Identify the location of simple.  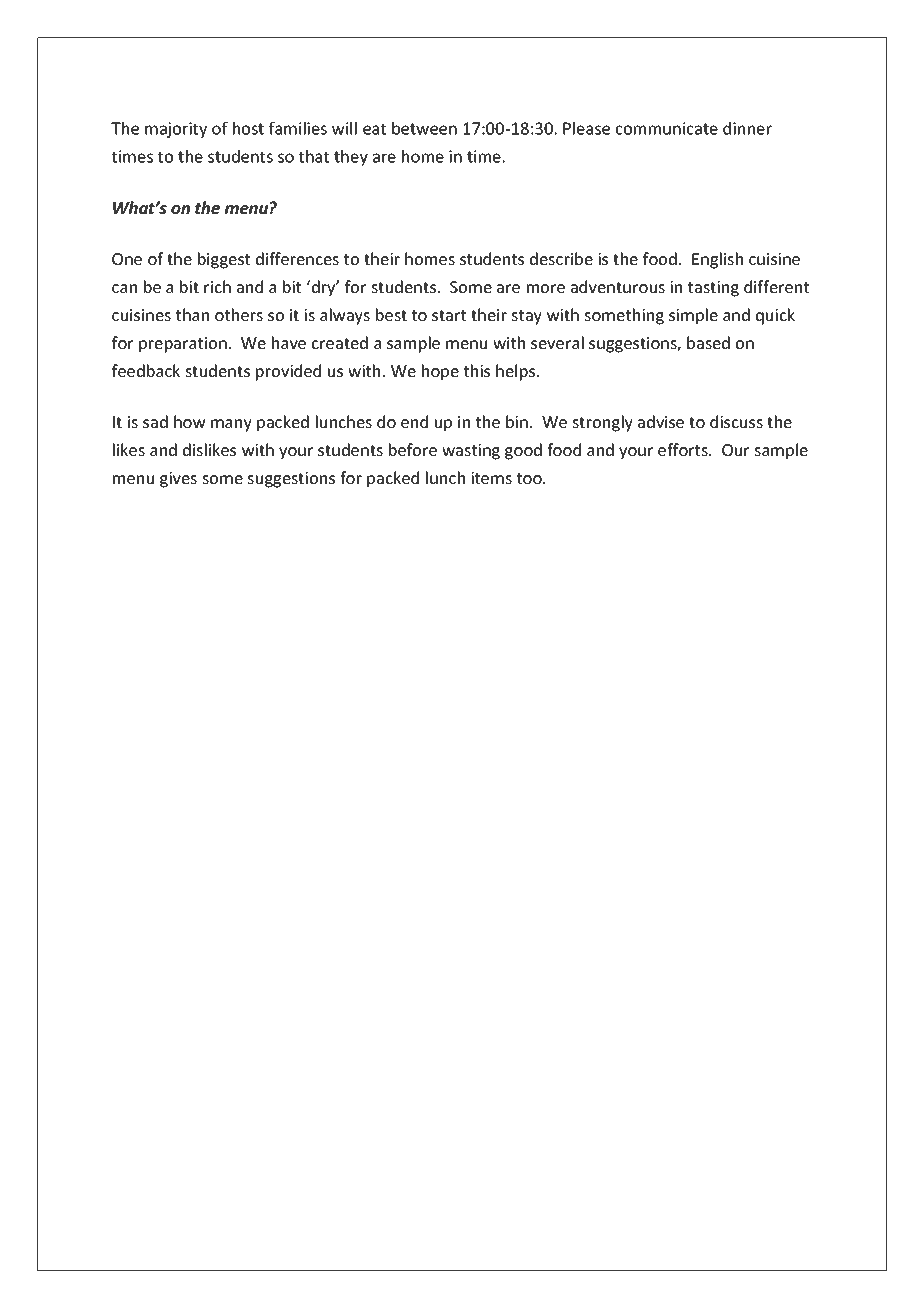
(693, 316).
